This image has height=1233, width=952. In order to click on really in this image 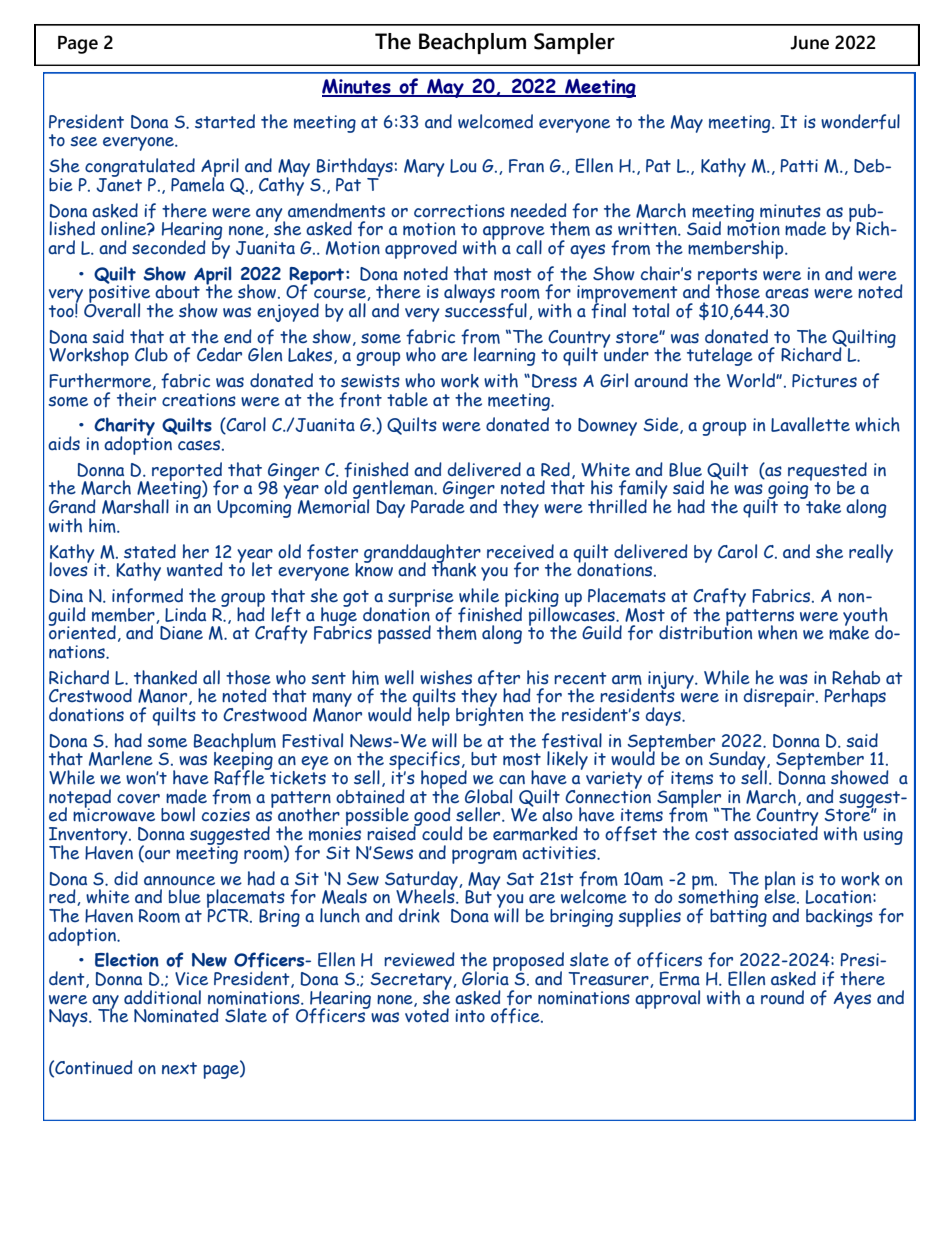, I will do `click(871, 553)`.
